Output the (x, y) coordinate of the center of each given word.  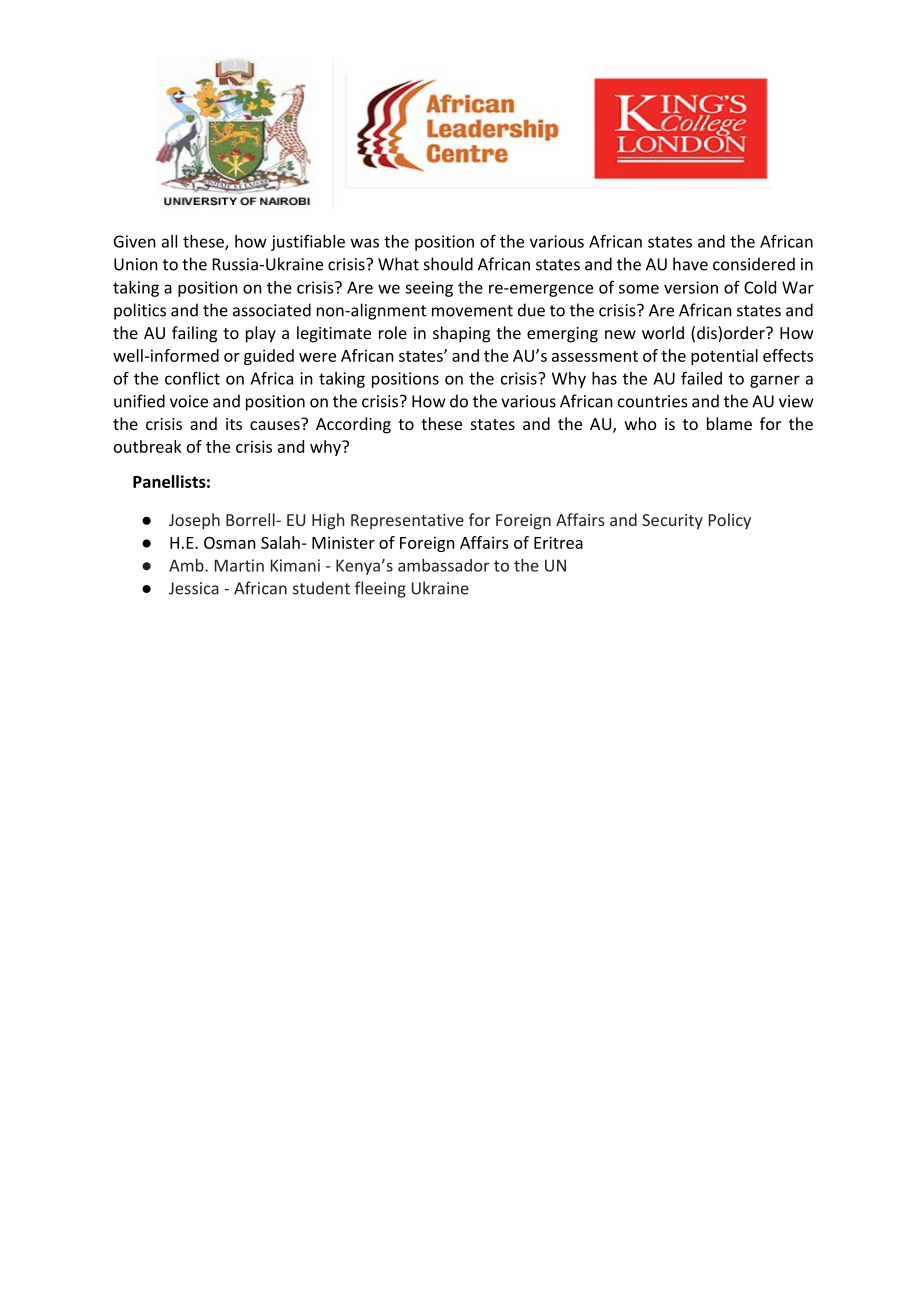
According (353, 425)
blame (729, 423)
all (169, 241)
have (690, 264)
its (234, 424)
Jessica (194, 588)
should (448, 264)
